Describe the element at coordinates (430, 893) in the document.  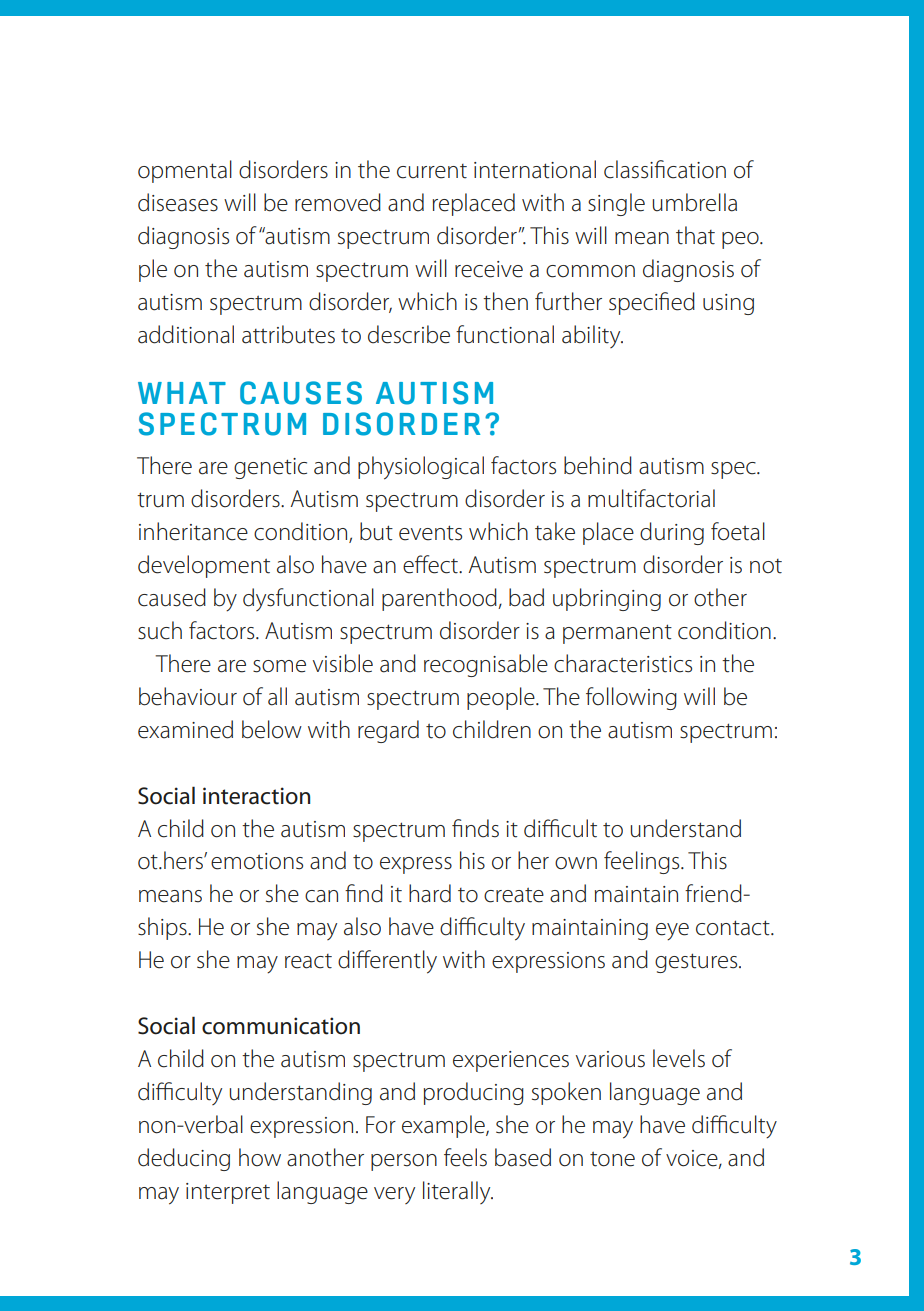
I see `hard` at that location.
